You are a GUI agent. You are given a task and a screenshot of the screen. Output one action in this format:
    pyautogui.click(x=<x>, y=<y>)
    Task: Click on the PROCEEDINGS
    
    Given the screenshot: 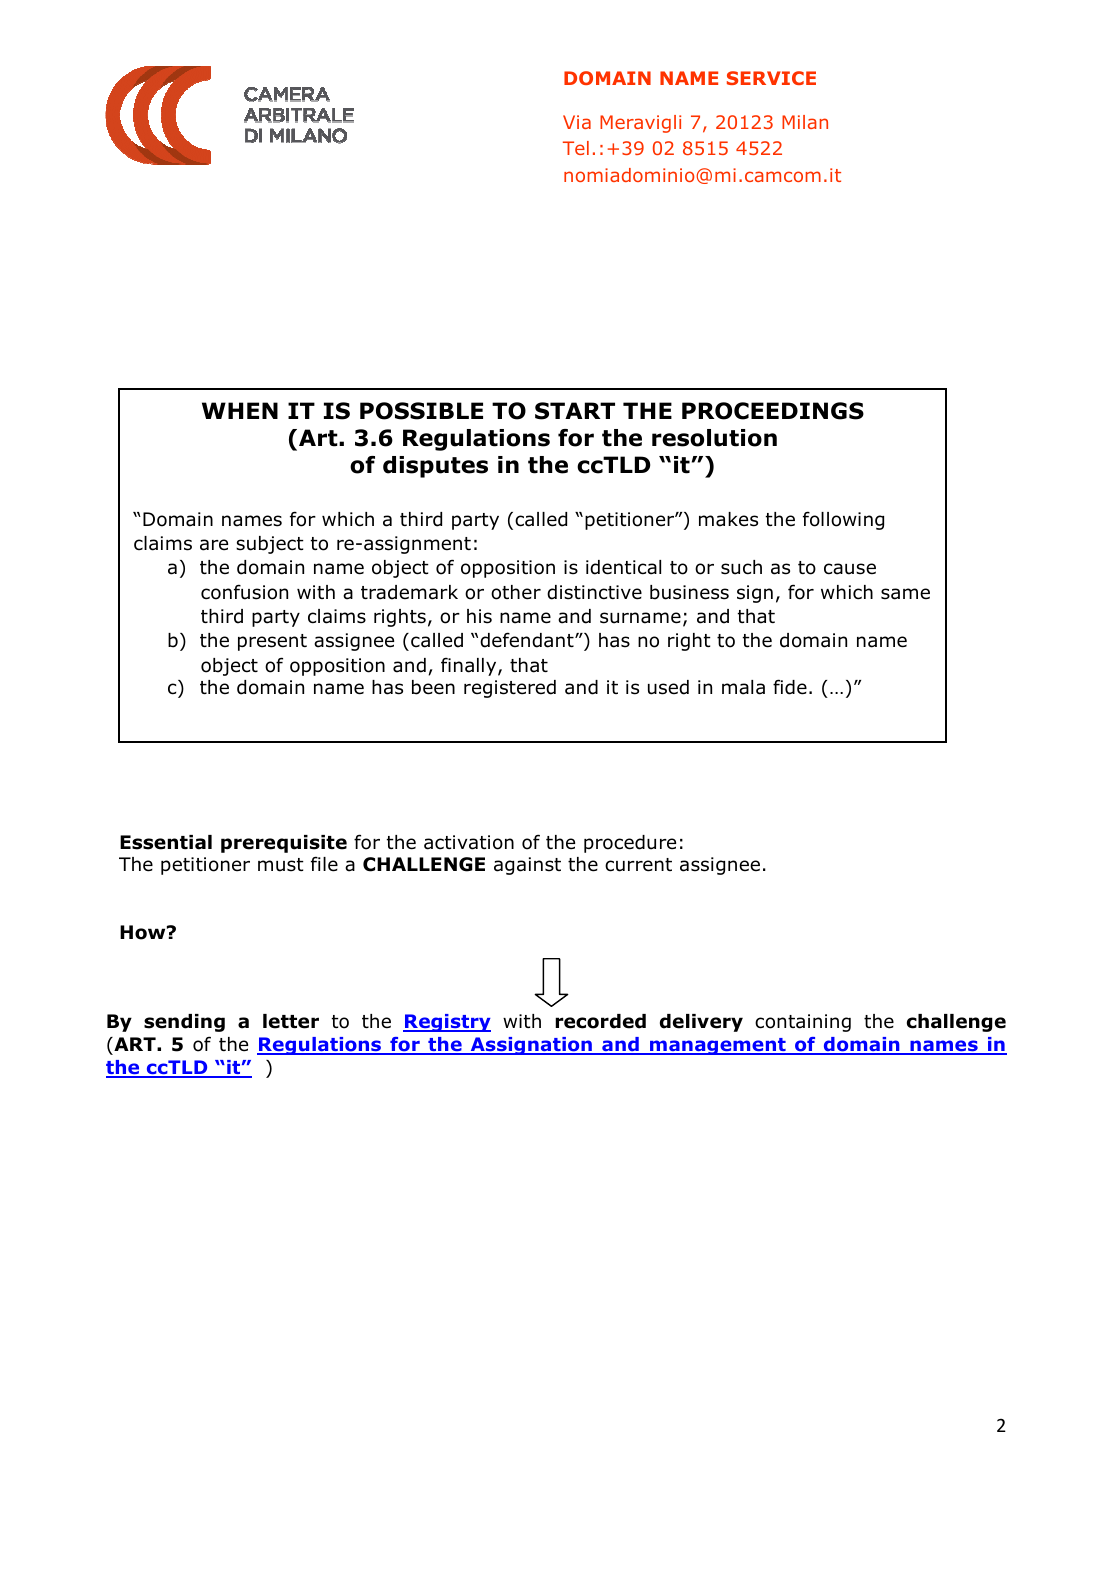 What is the action you would take?
    pyautogui.click(x=773, y=411)
